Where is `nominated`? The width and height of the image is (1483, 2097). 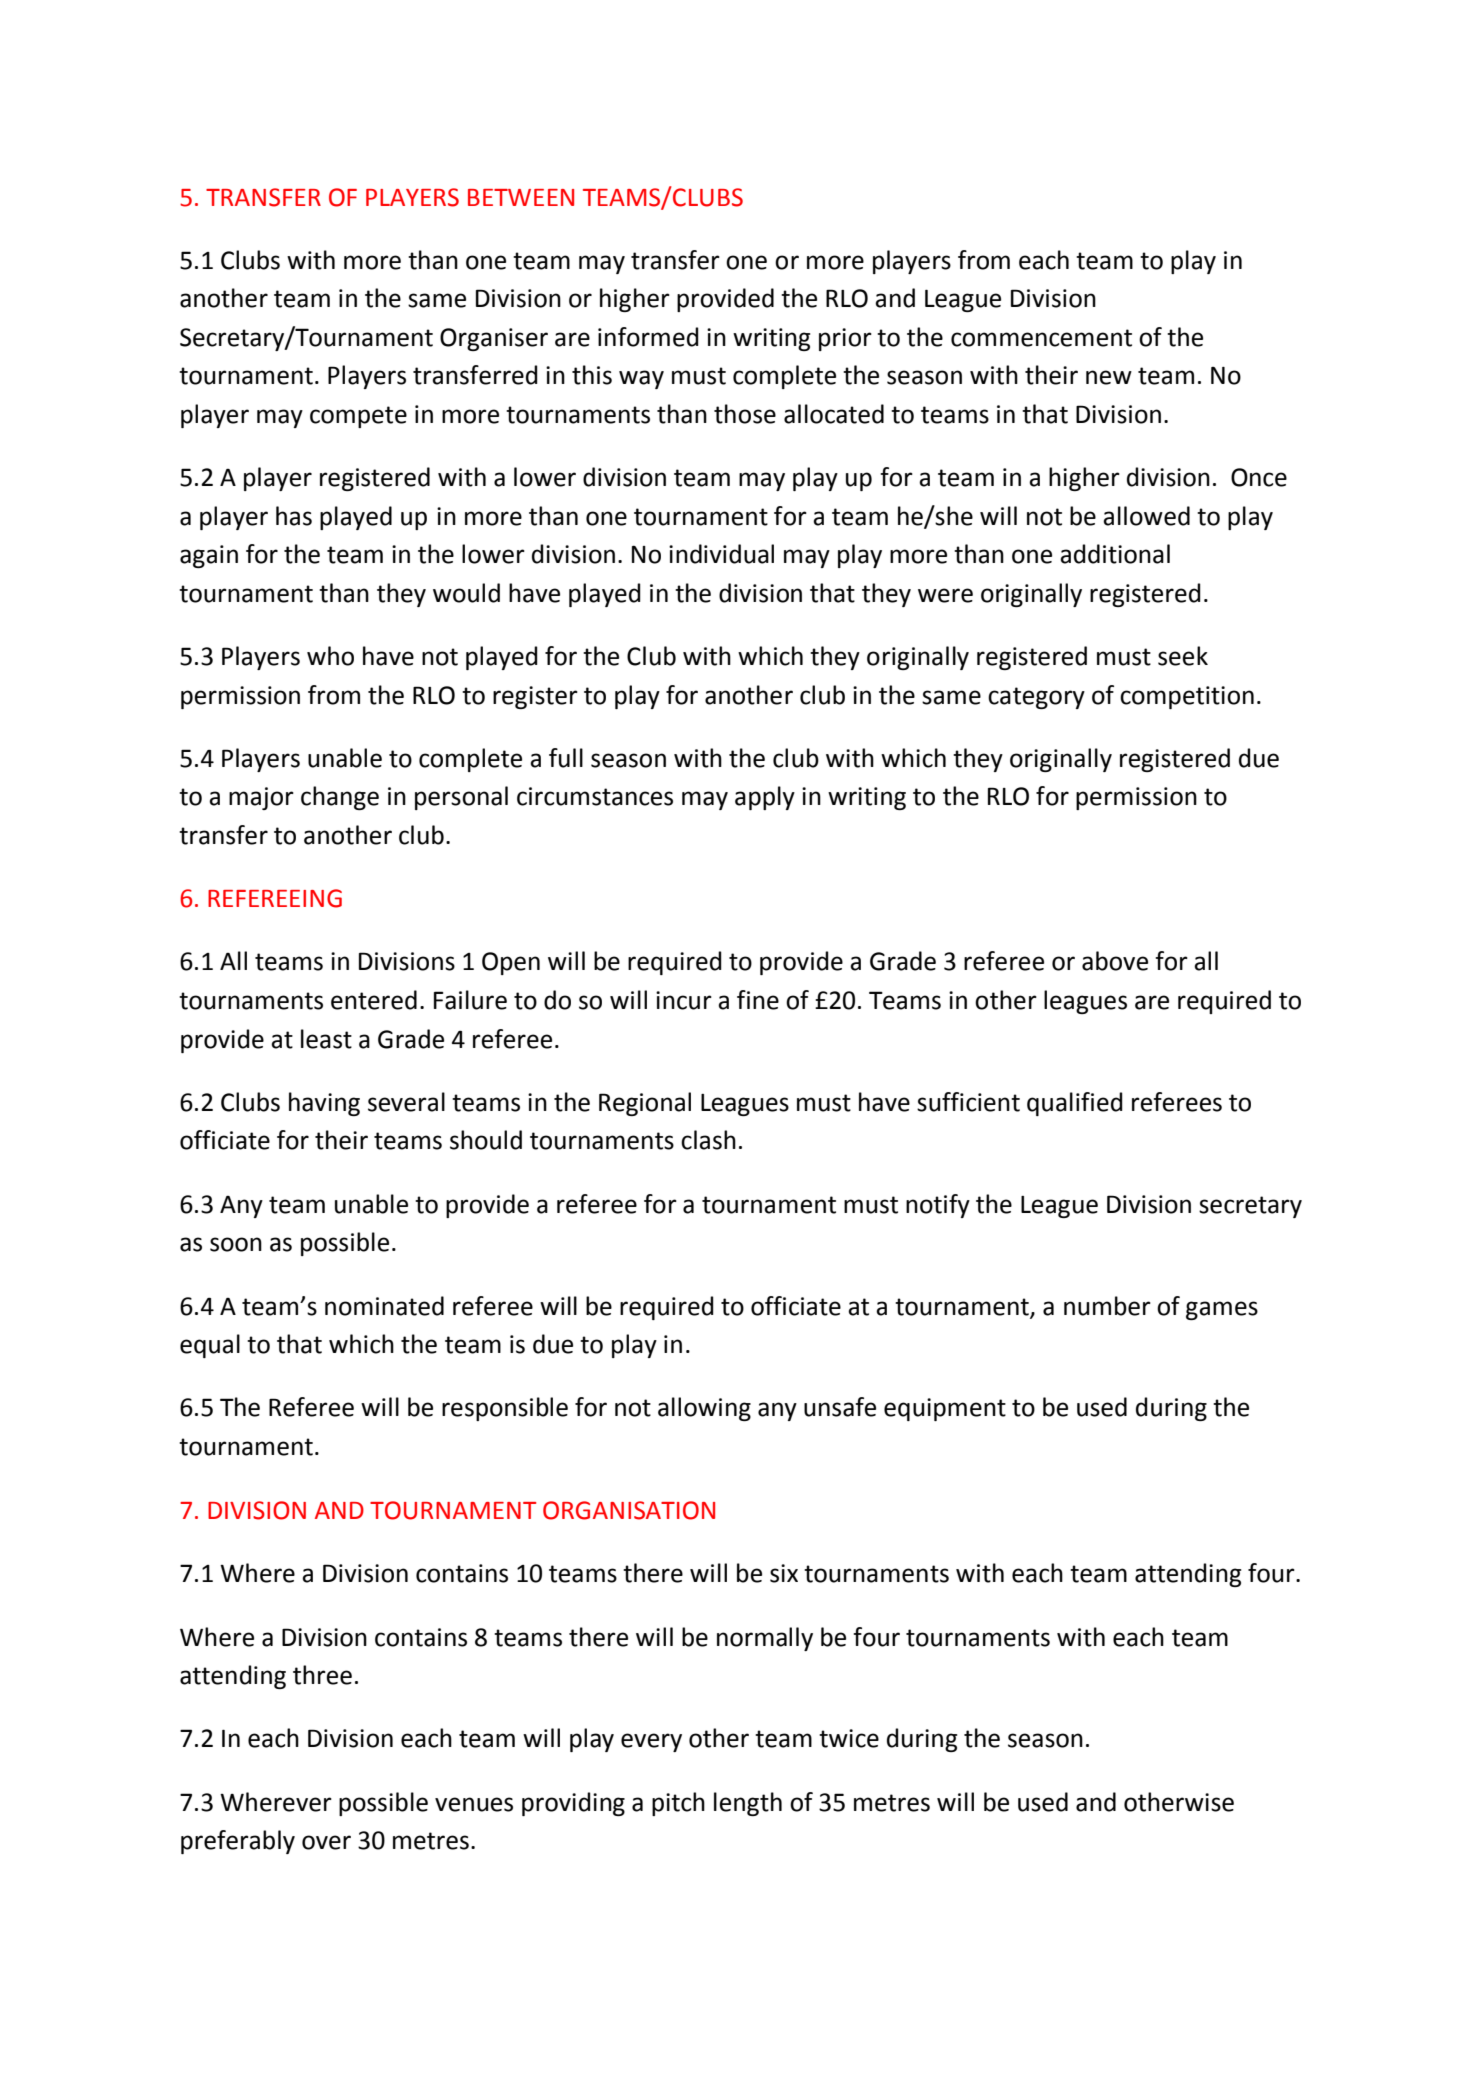 nominated is located at coordinates (384, 1306).
